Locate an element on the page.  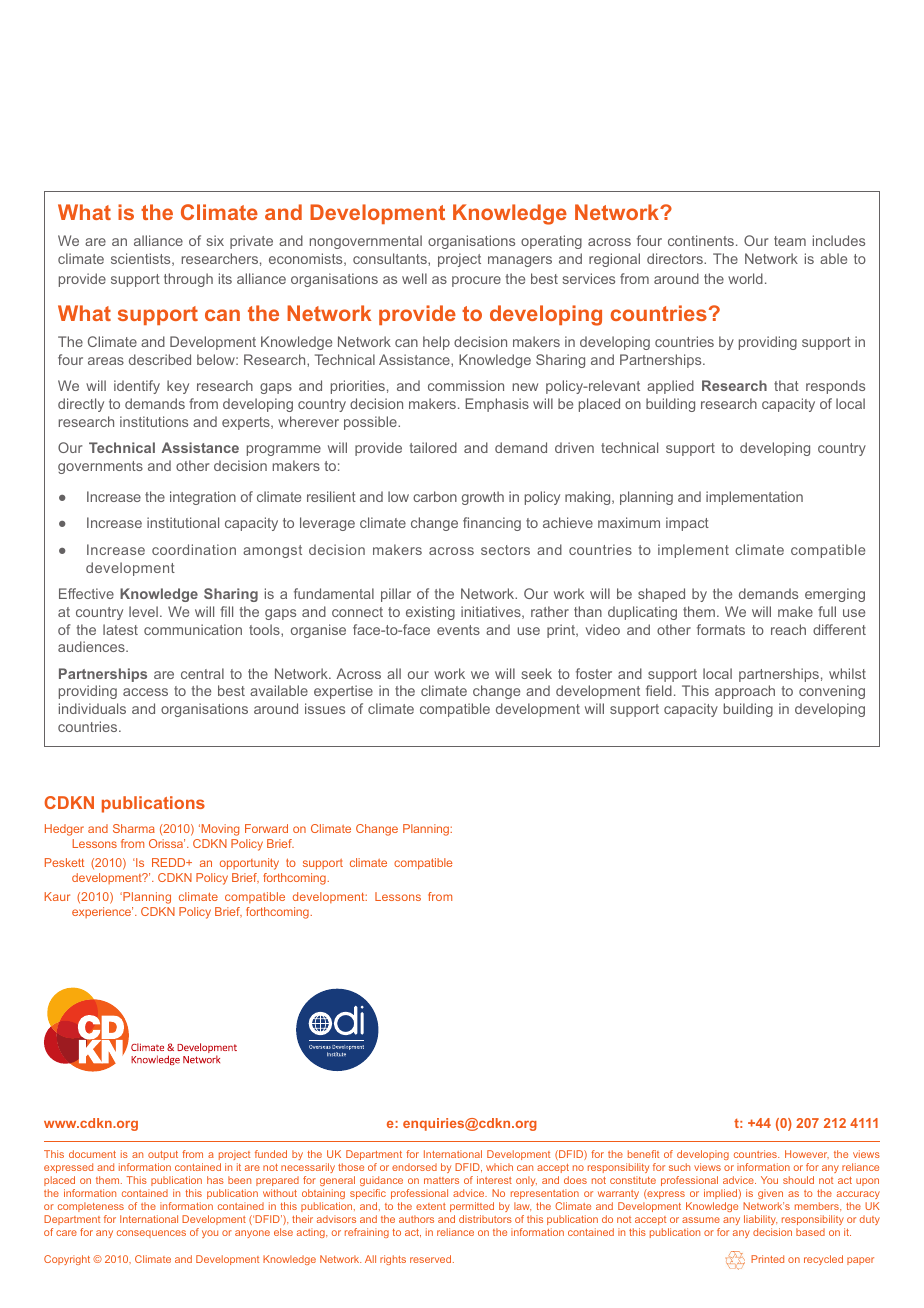
which is located at coordinates (499, 1167).
